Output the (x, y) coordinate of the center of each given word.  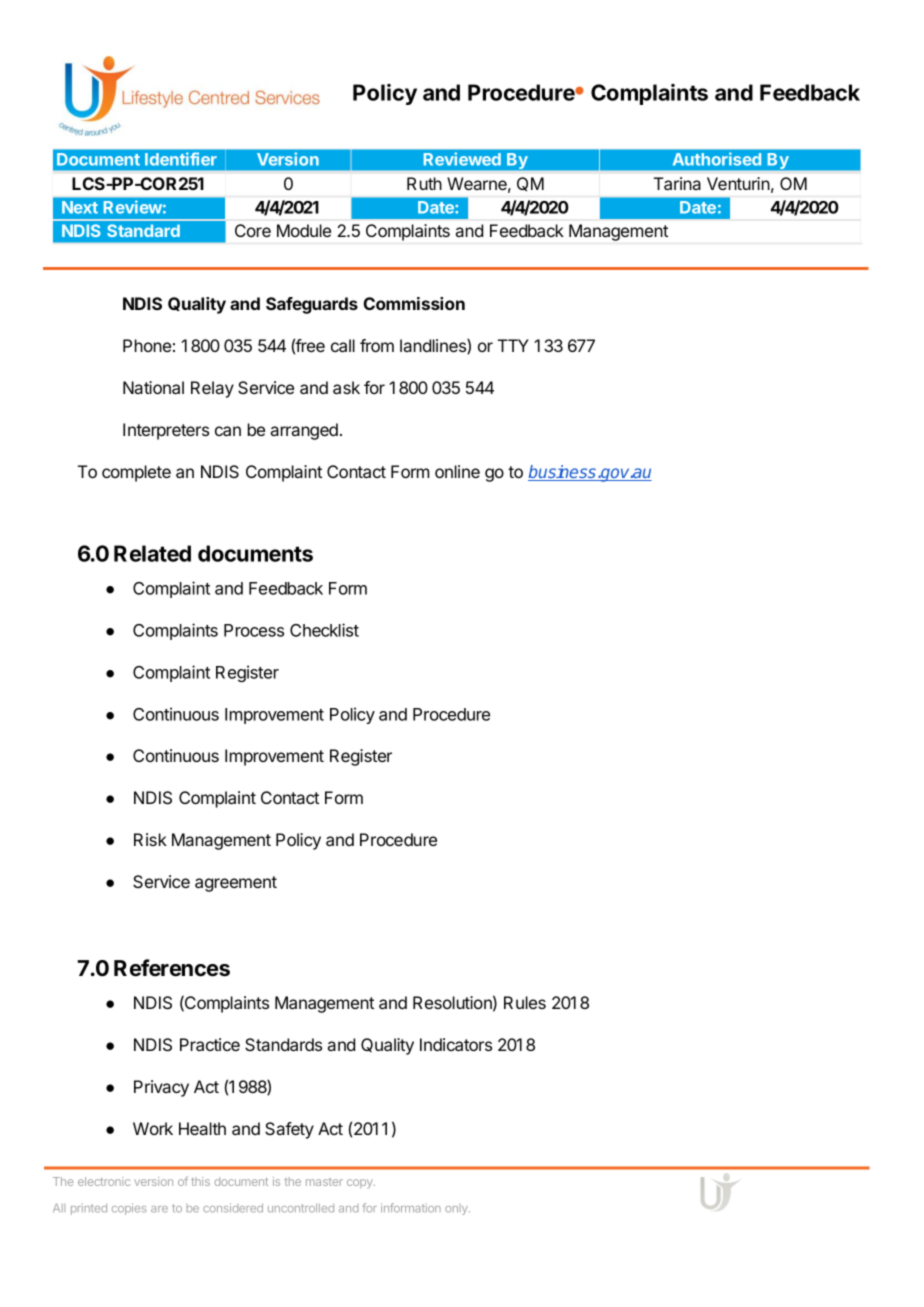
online (457, 471)
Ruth (424, 183)
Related (152, 553)
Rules (525, 1002)
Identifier (181, 159)
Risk (150, 839)
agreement (236, 884)
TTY (513, 345)
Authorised (717, 159)
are (159, 1209)
